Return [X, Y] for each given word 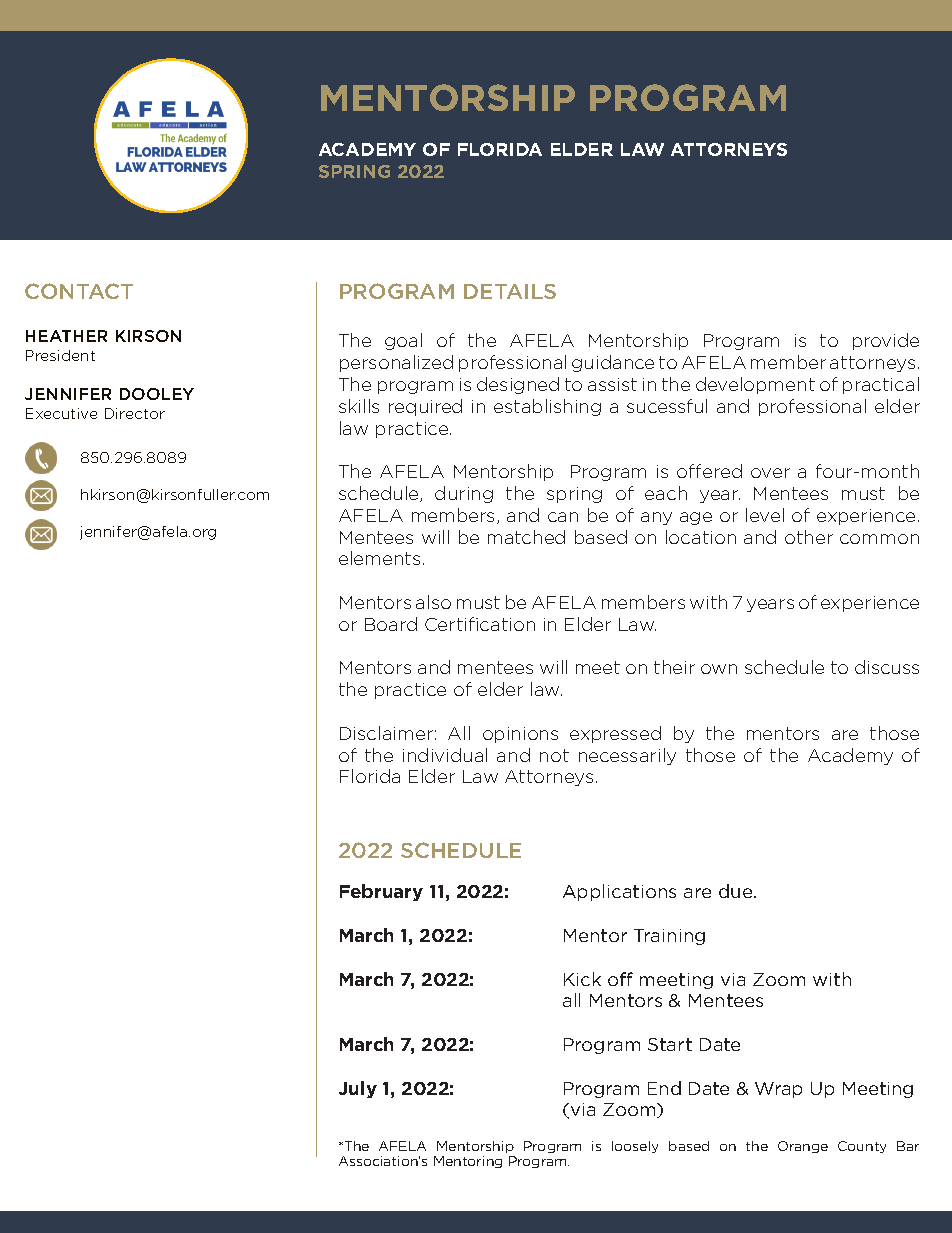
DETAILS [510, 291]
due [737, 891]
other [809, 537]
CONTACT [79, 291]
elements [379, 558]
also [433, 602]
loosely [635, 1147]
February [381, 892]
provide [886, 341]
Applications [619, 892]
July [358, 1089]
